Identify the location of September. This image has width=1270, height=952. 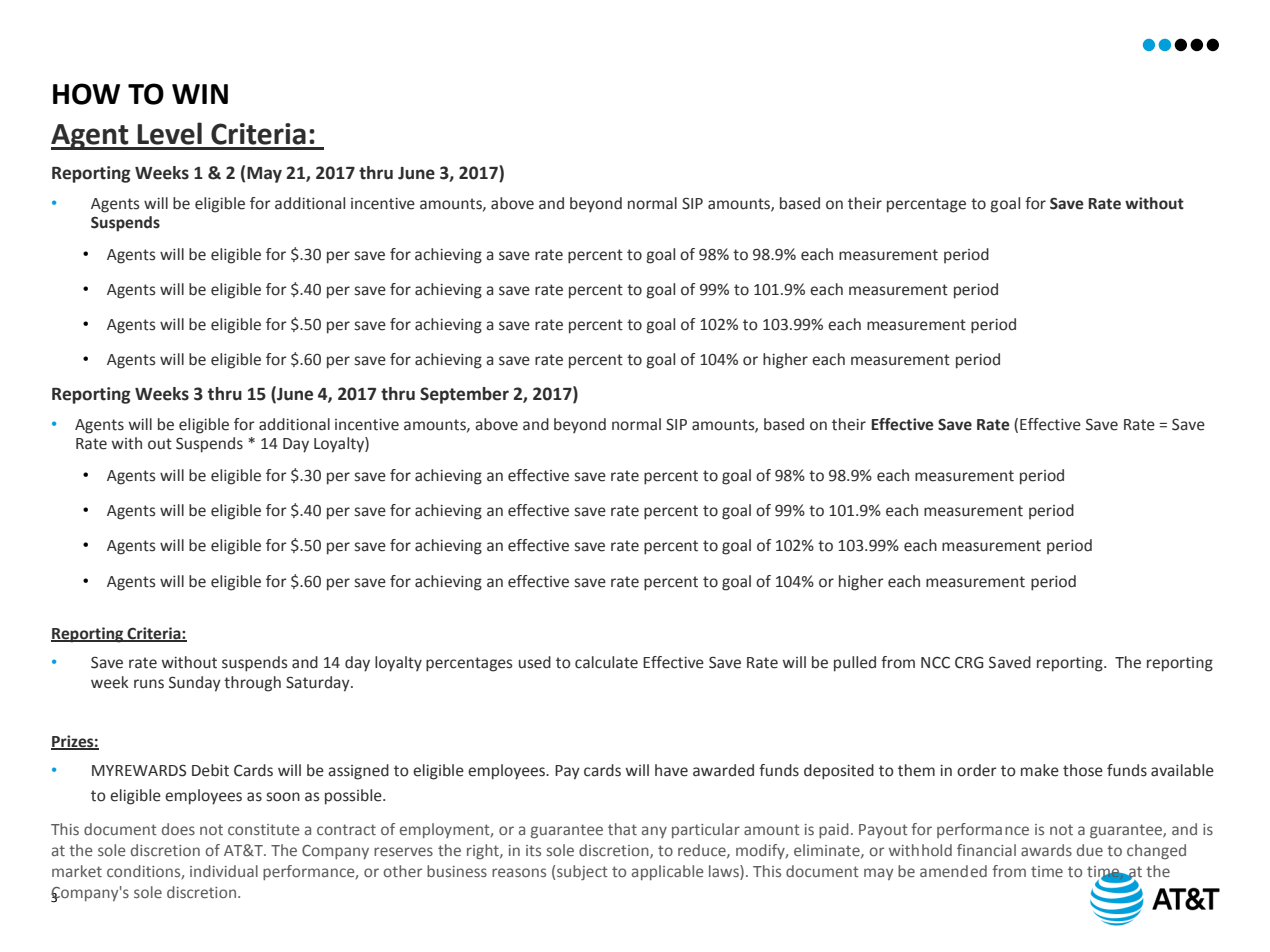
(464, 395).
